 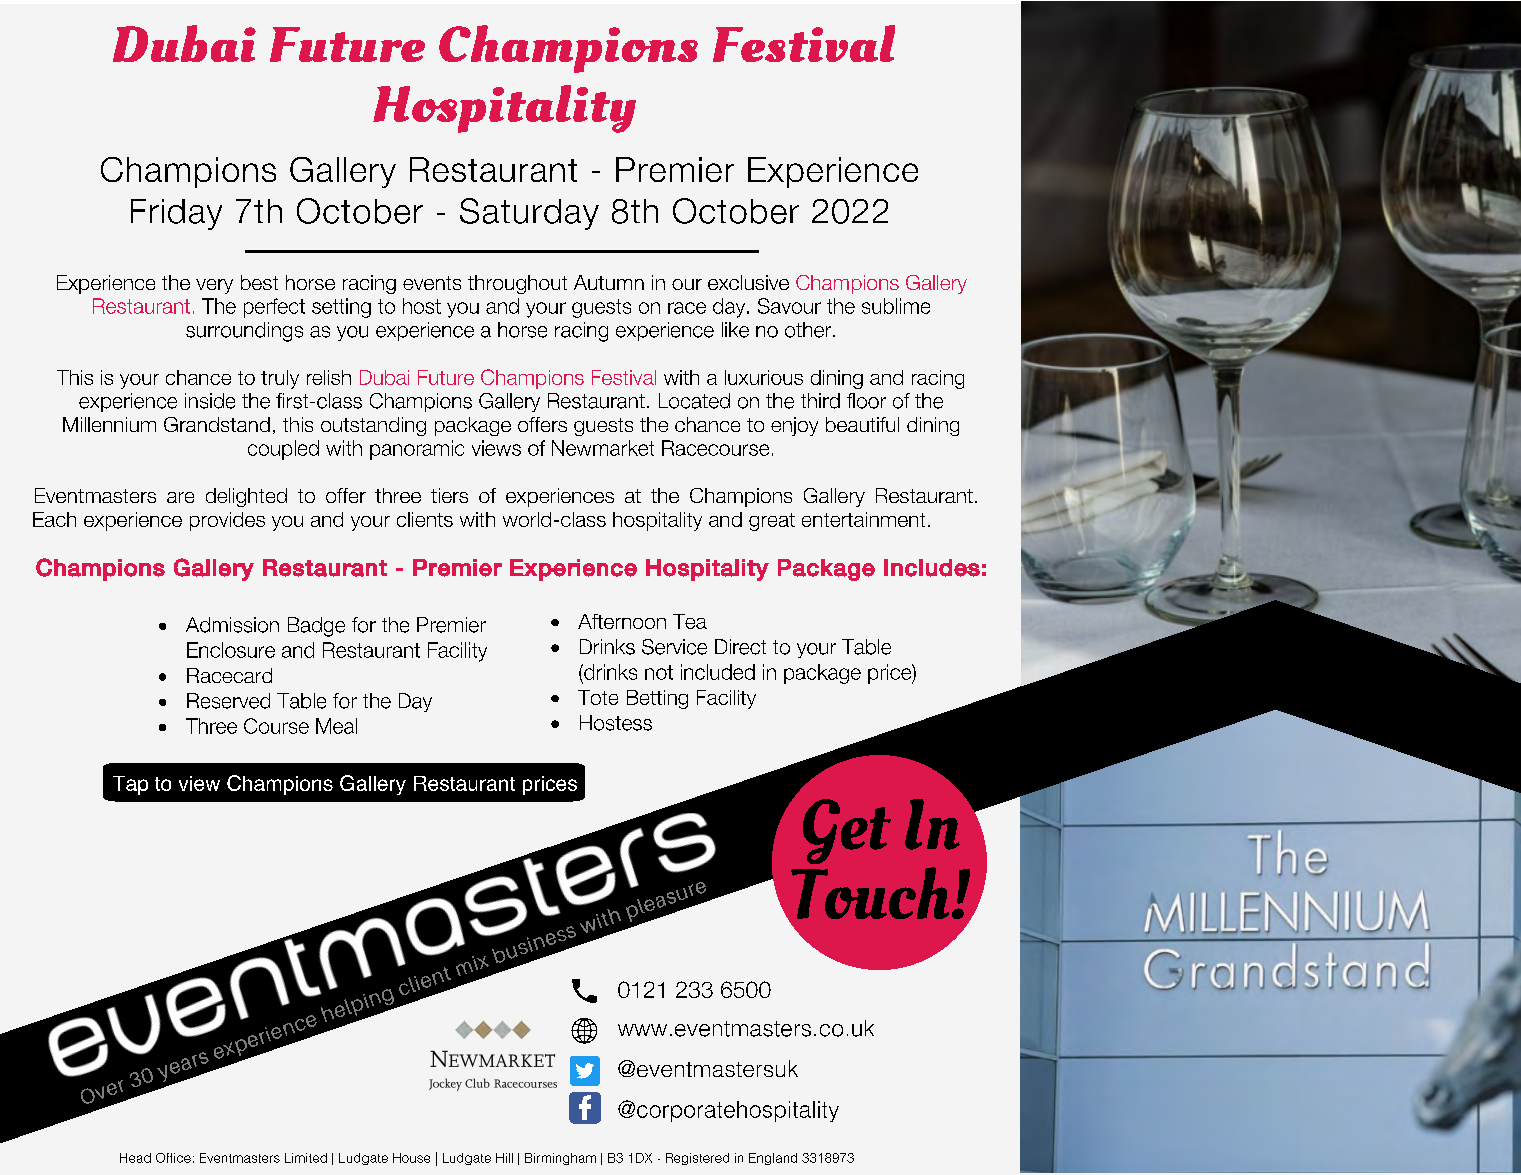 What do you see at coordinates (748, 282) in the screenshot?
I see `exclusive` at bounding box center [748, 282].
